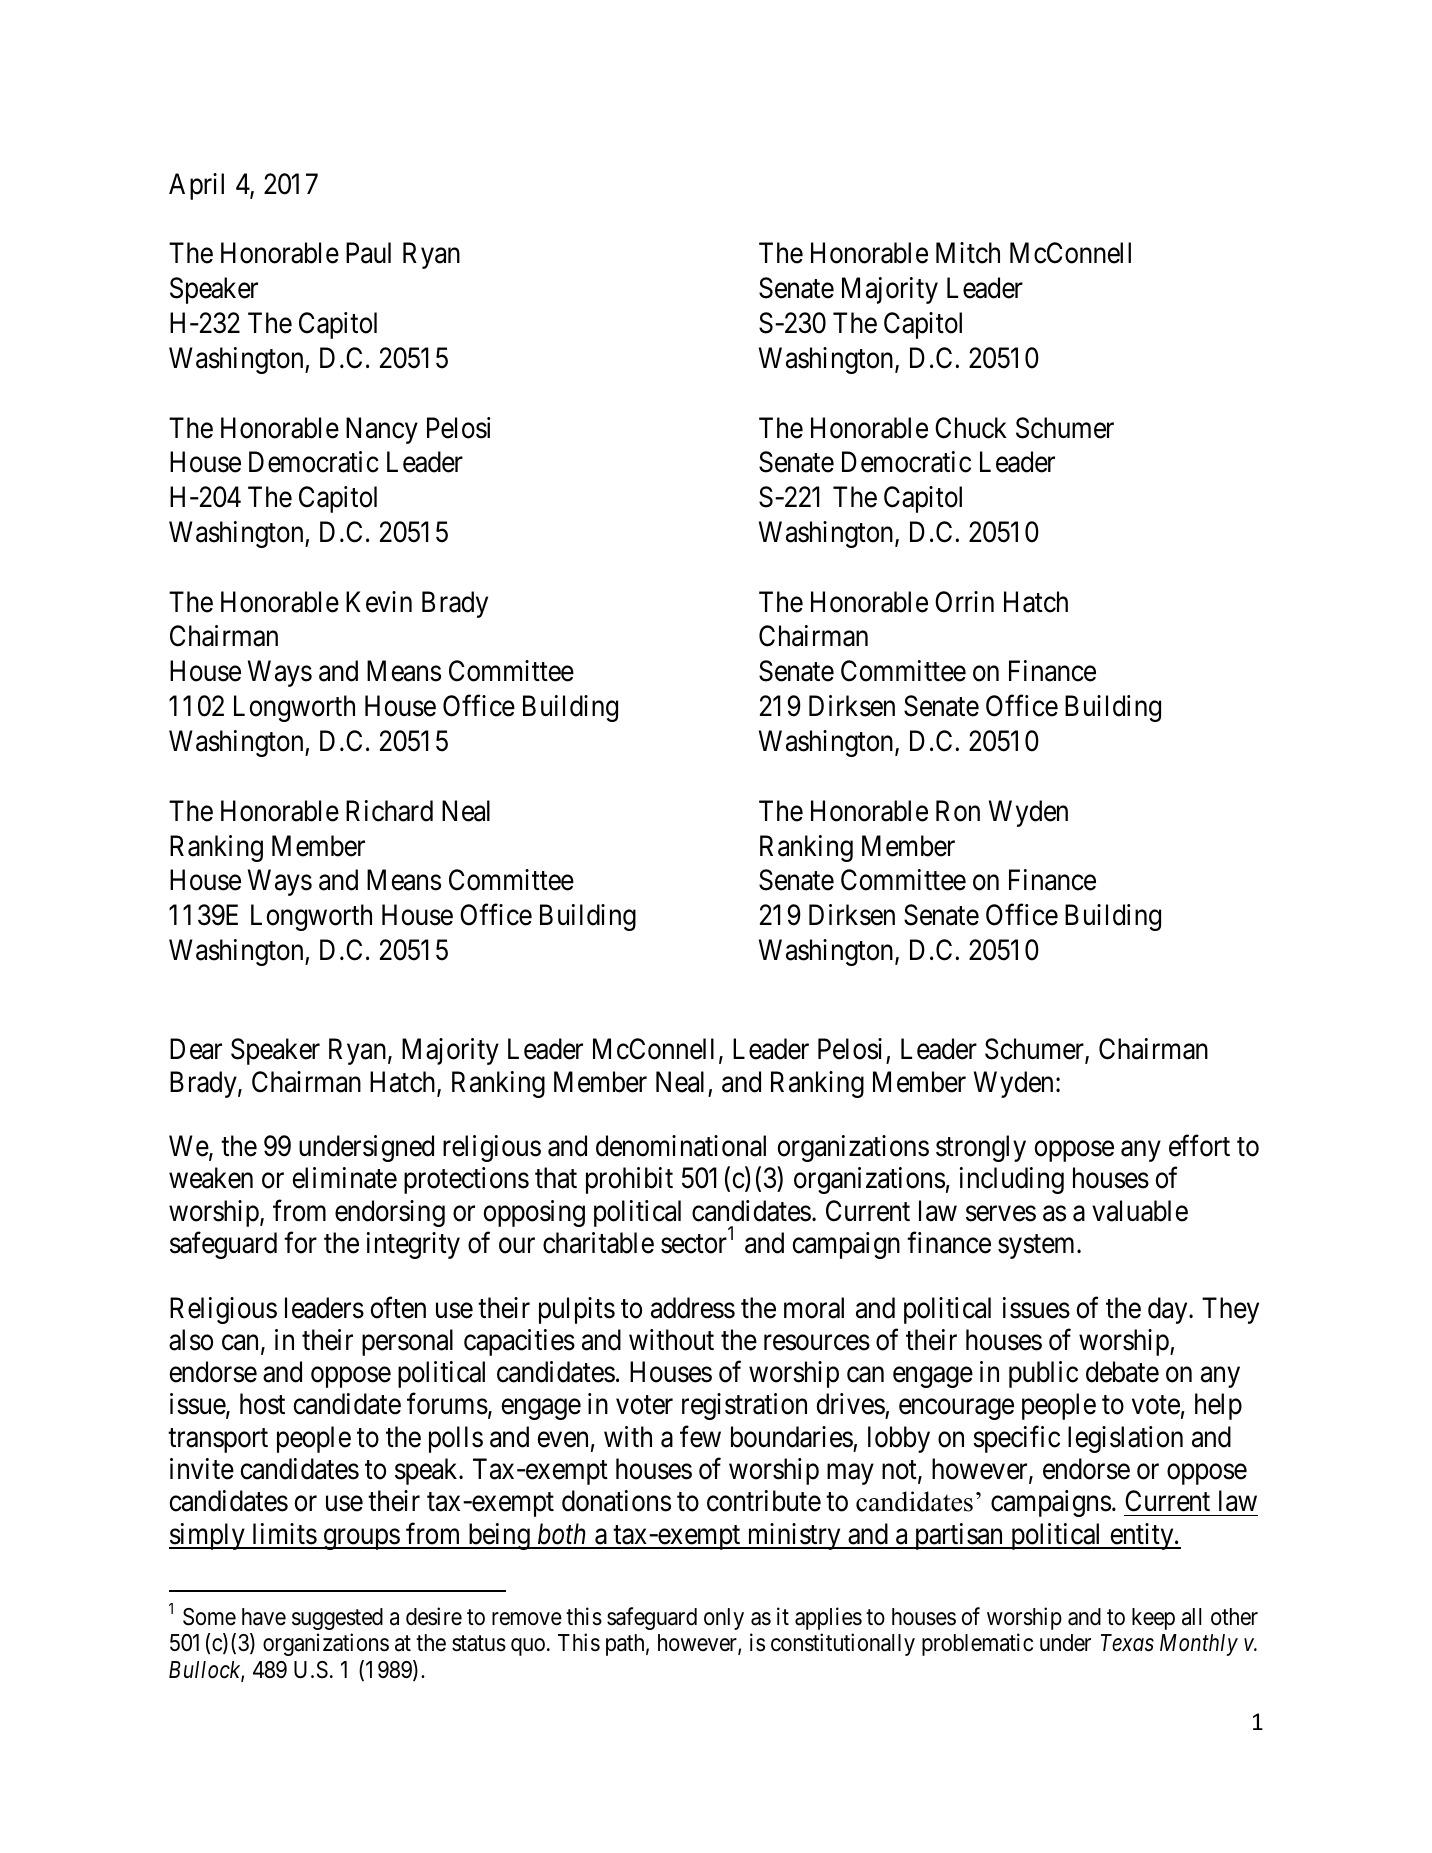 Image resolution: width=1432 pixels, height=1853 pixels. What do you see at coordinates (1140, 1211) in the screenshot?
I see `valuable` at bounding box center [1140, 1211].
